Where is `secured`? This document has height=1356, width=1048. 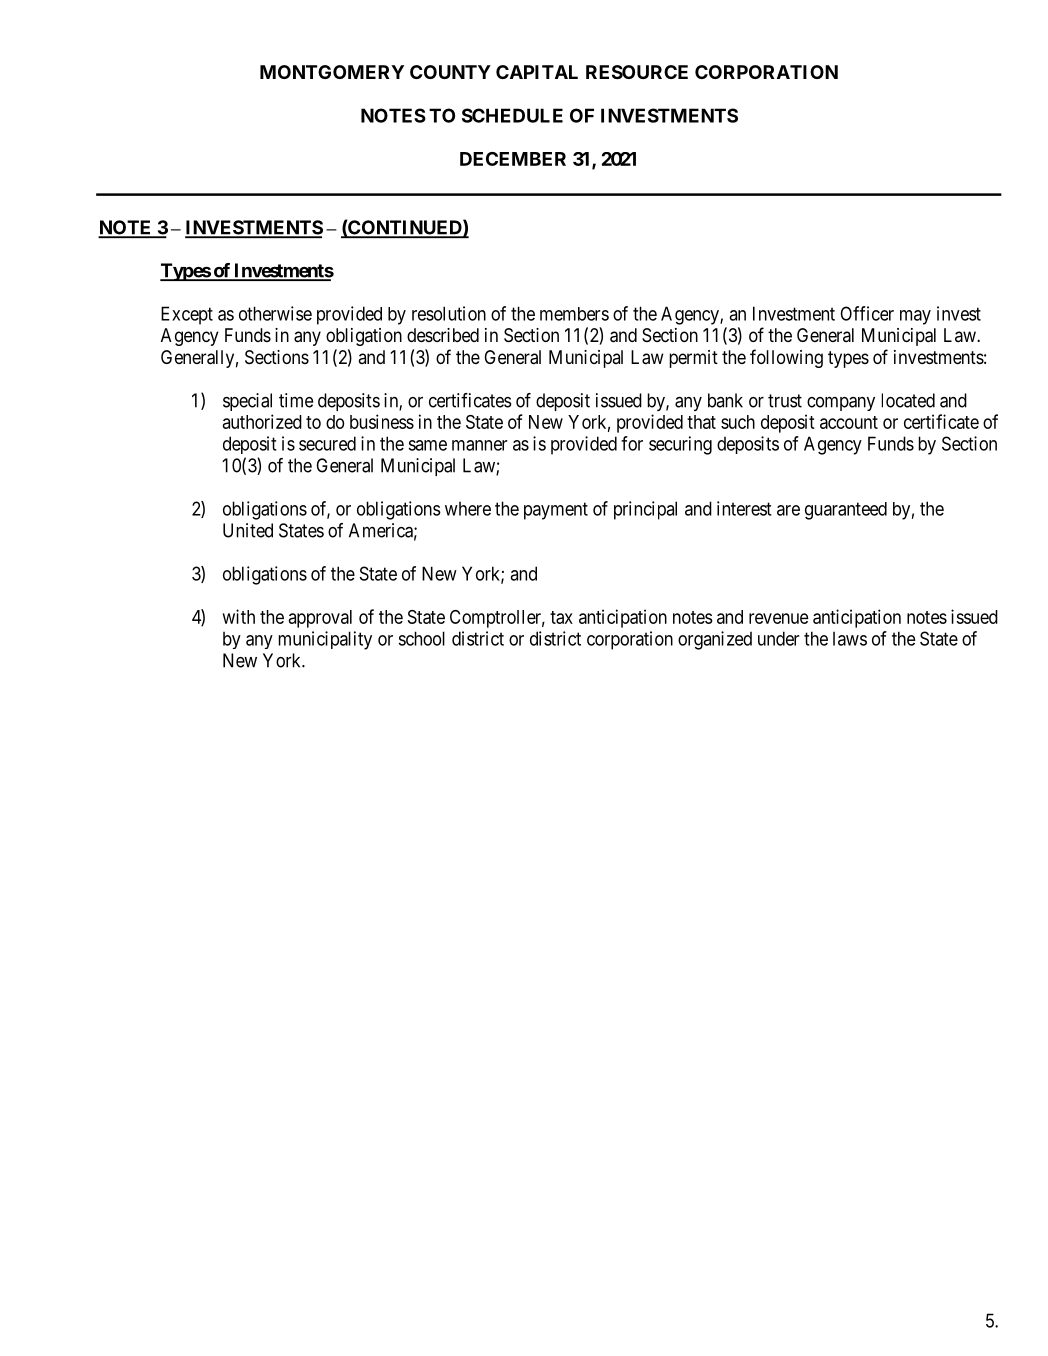 secured is located at coordinates (327, 443).
